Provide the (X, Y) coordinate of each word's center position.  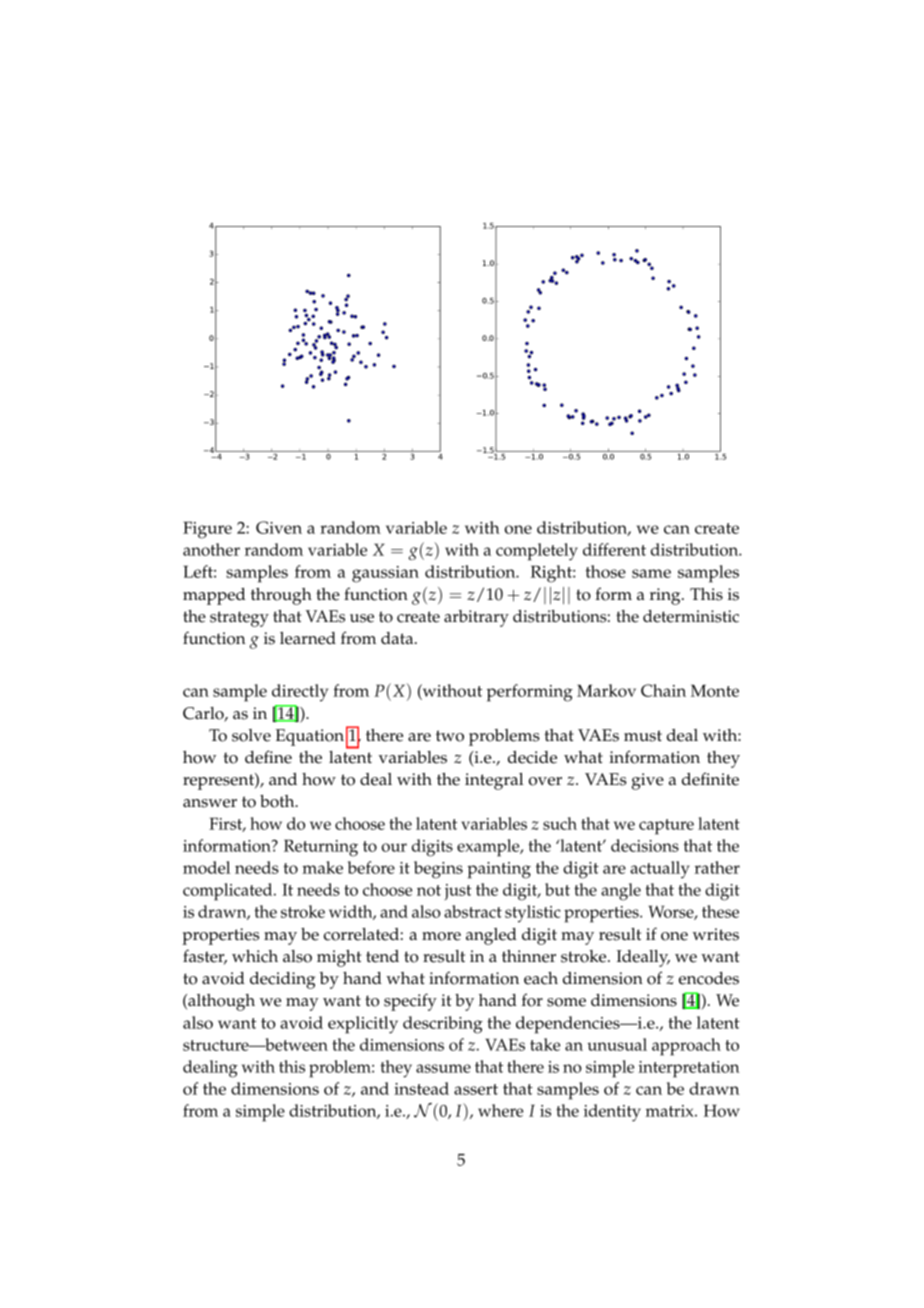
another (211, 549)
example (489, 848)
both (278, 801)
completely (537, 552)
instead (421, 1088)
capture (666, 827)
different (614, 549)
